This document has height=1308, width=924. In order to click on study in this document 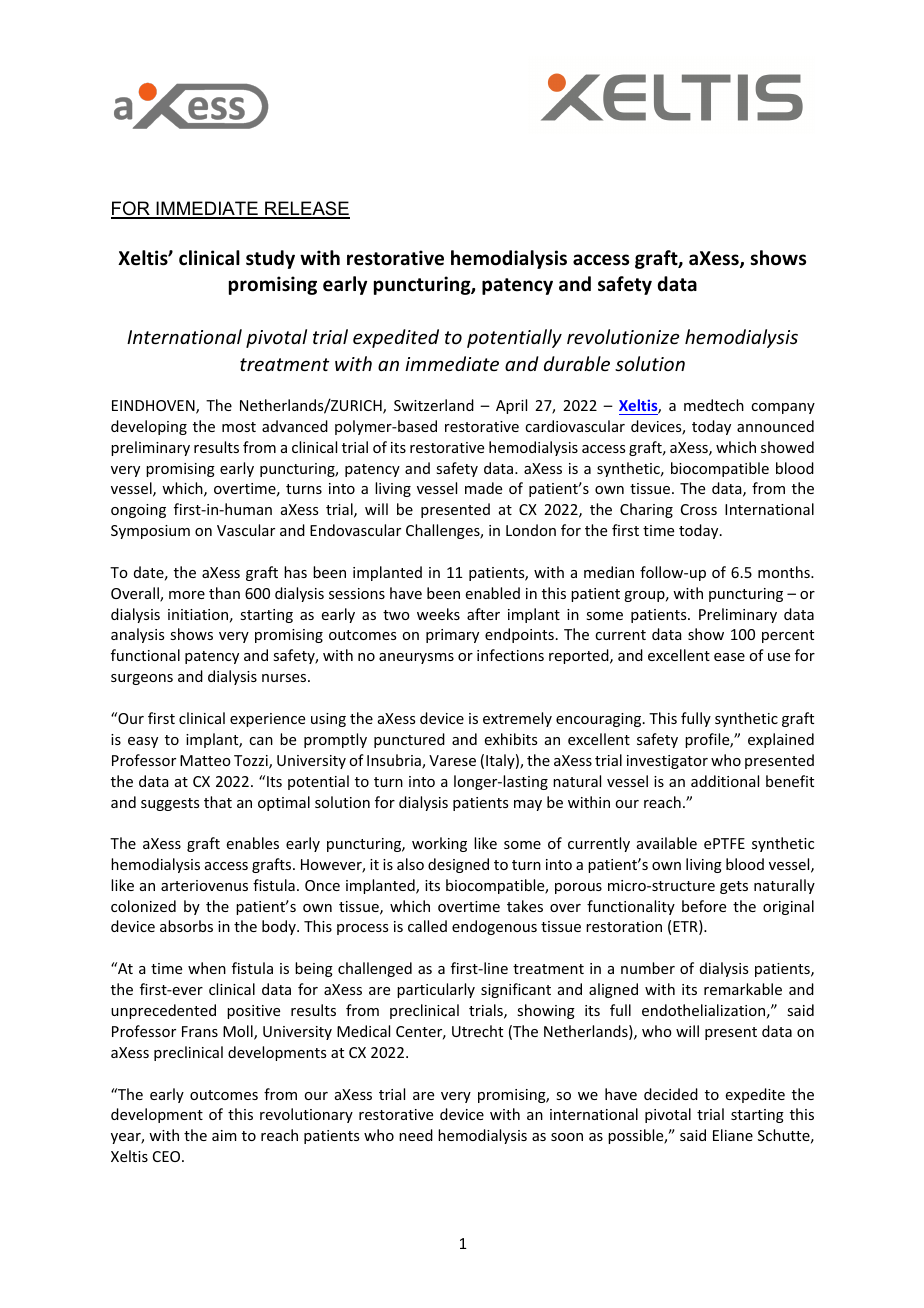, I will do `click(270, 259)`.
